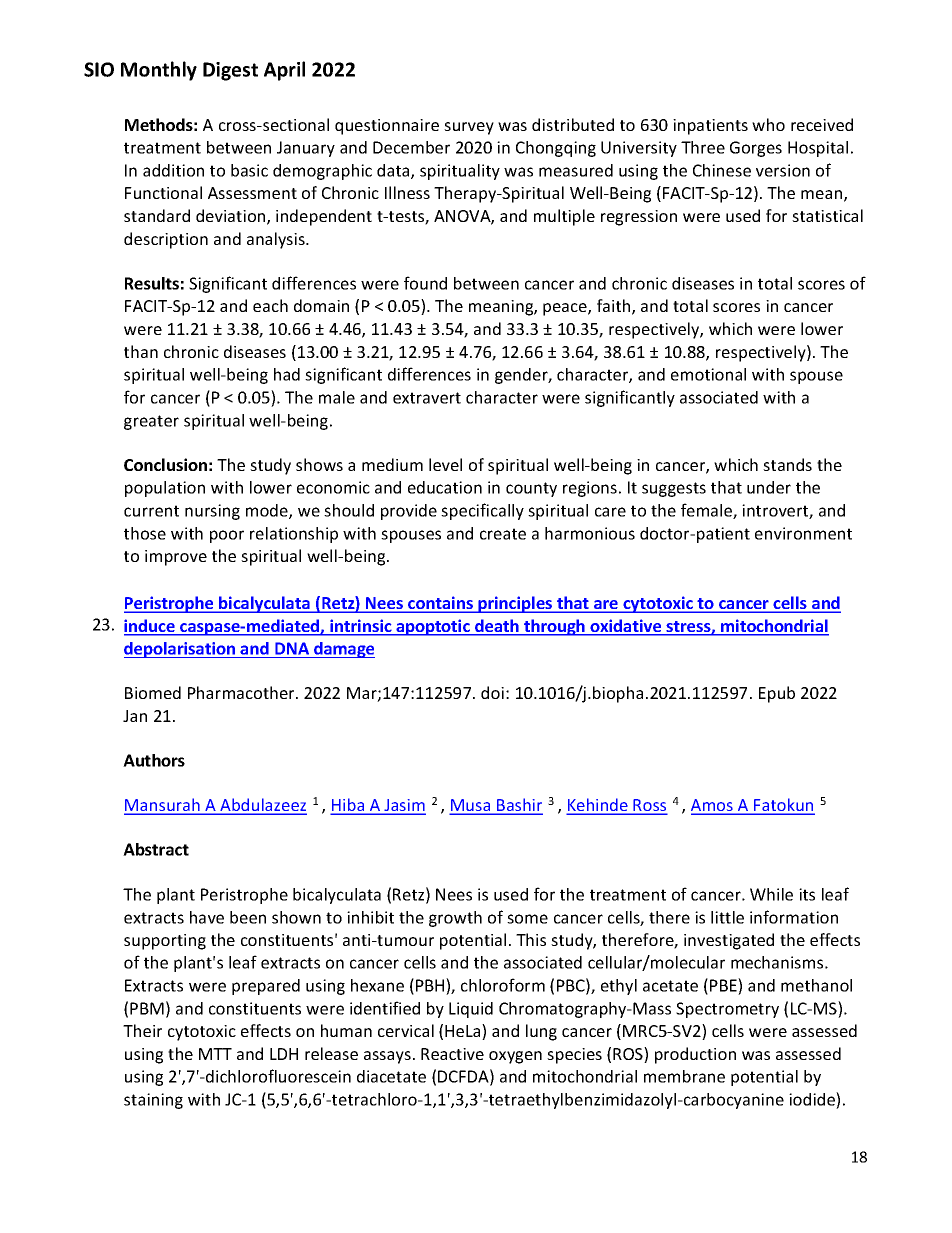 Image resolution: width=952 pixels, height=1233 pixels. I want to click on oxygen, so click(515, 1057).
